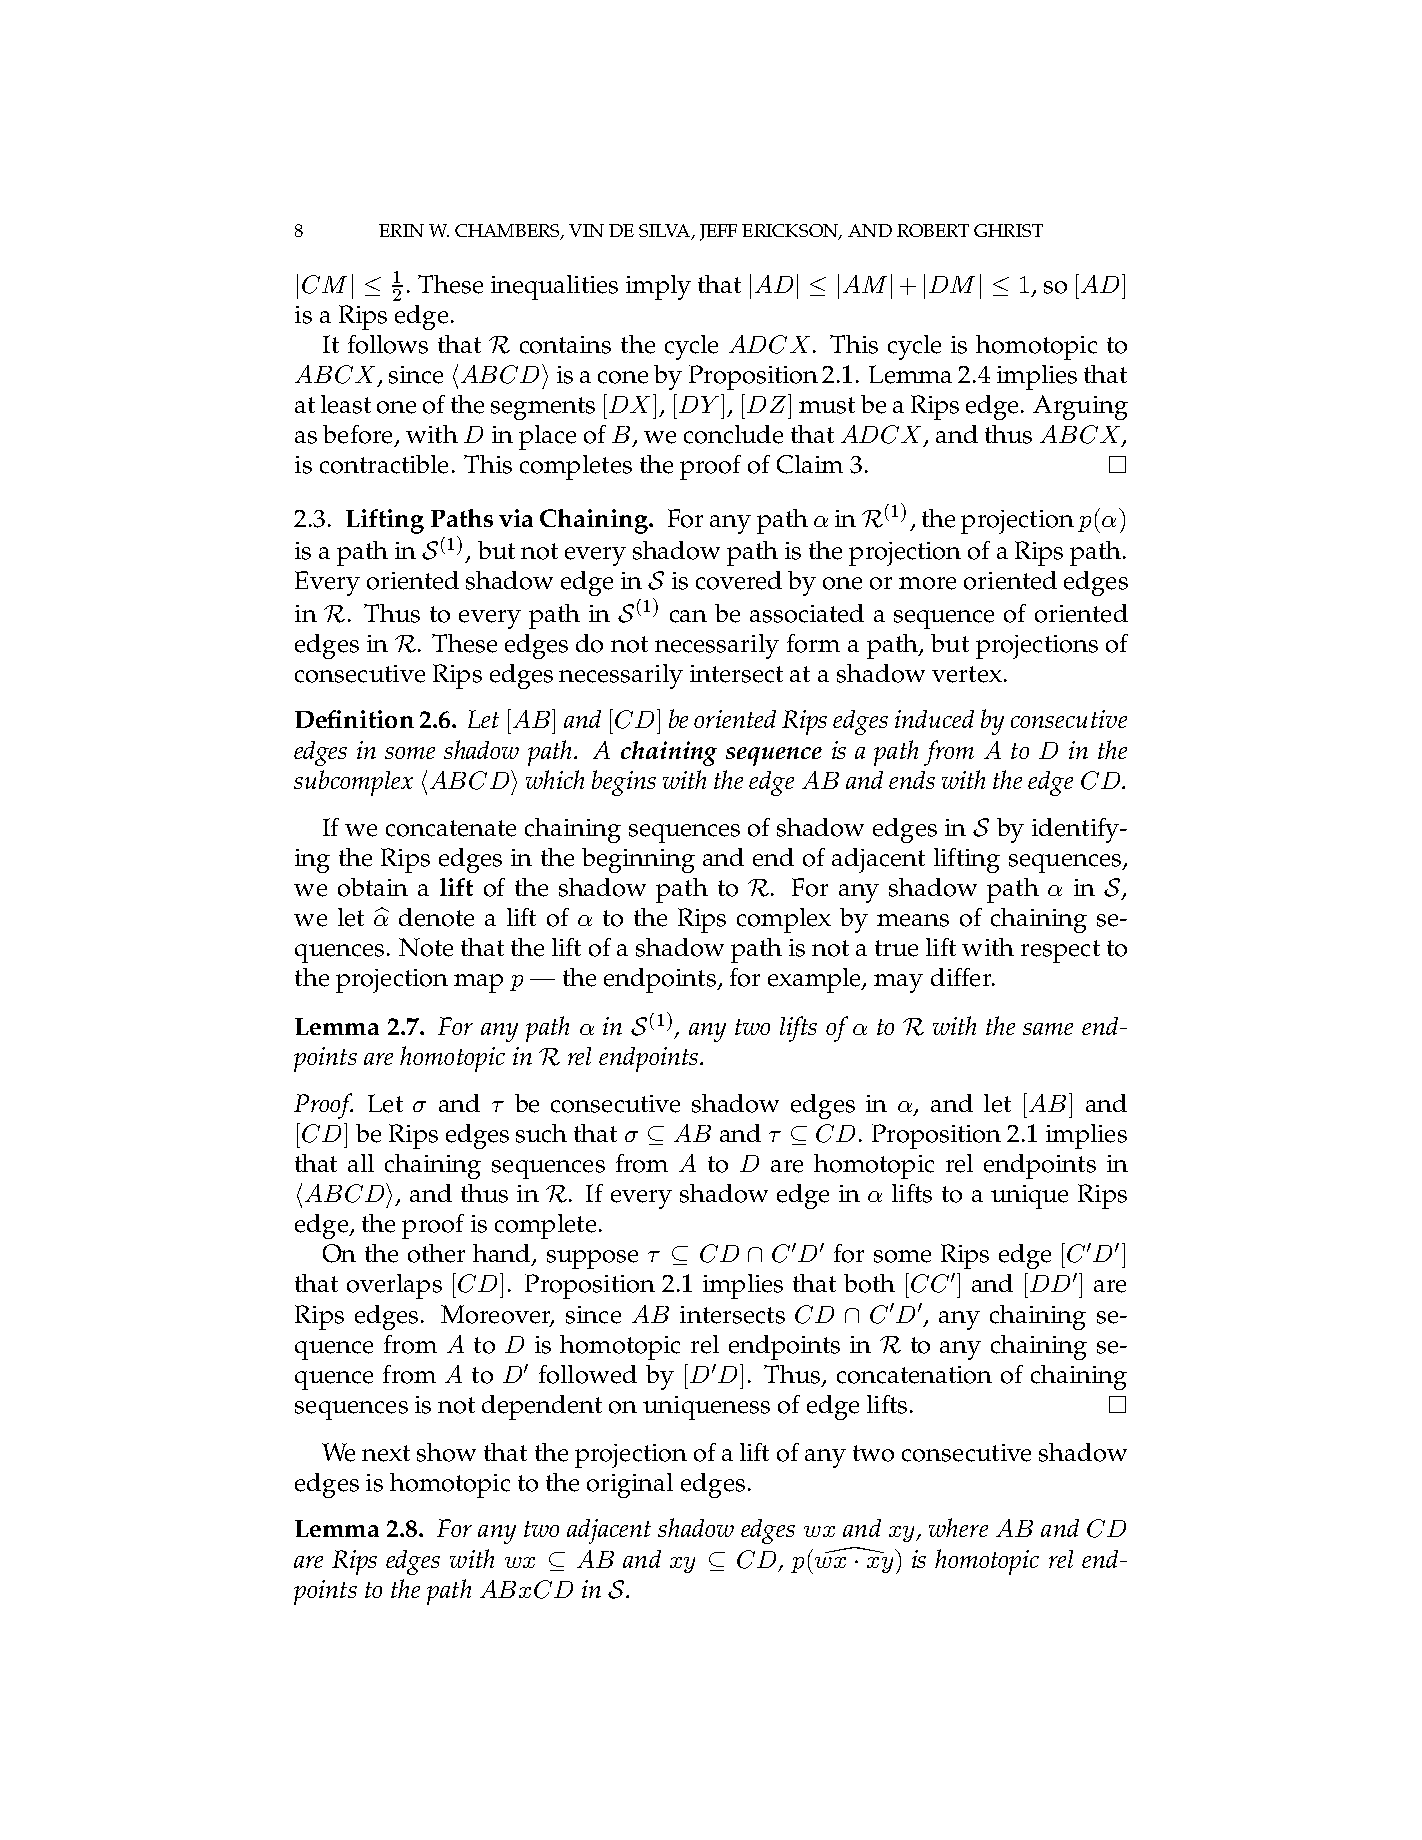 Image resolution: width=1422 pixels, height=1840 pixels. What do you see at coordinates (638, 860) in the screenshot?
I see `beginning` at bounding box center [638, 860].
